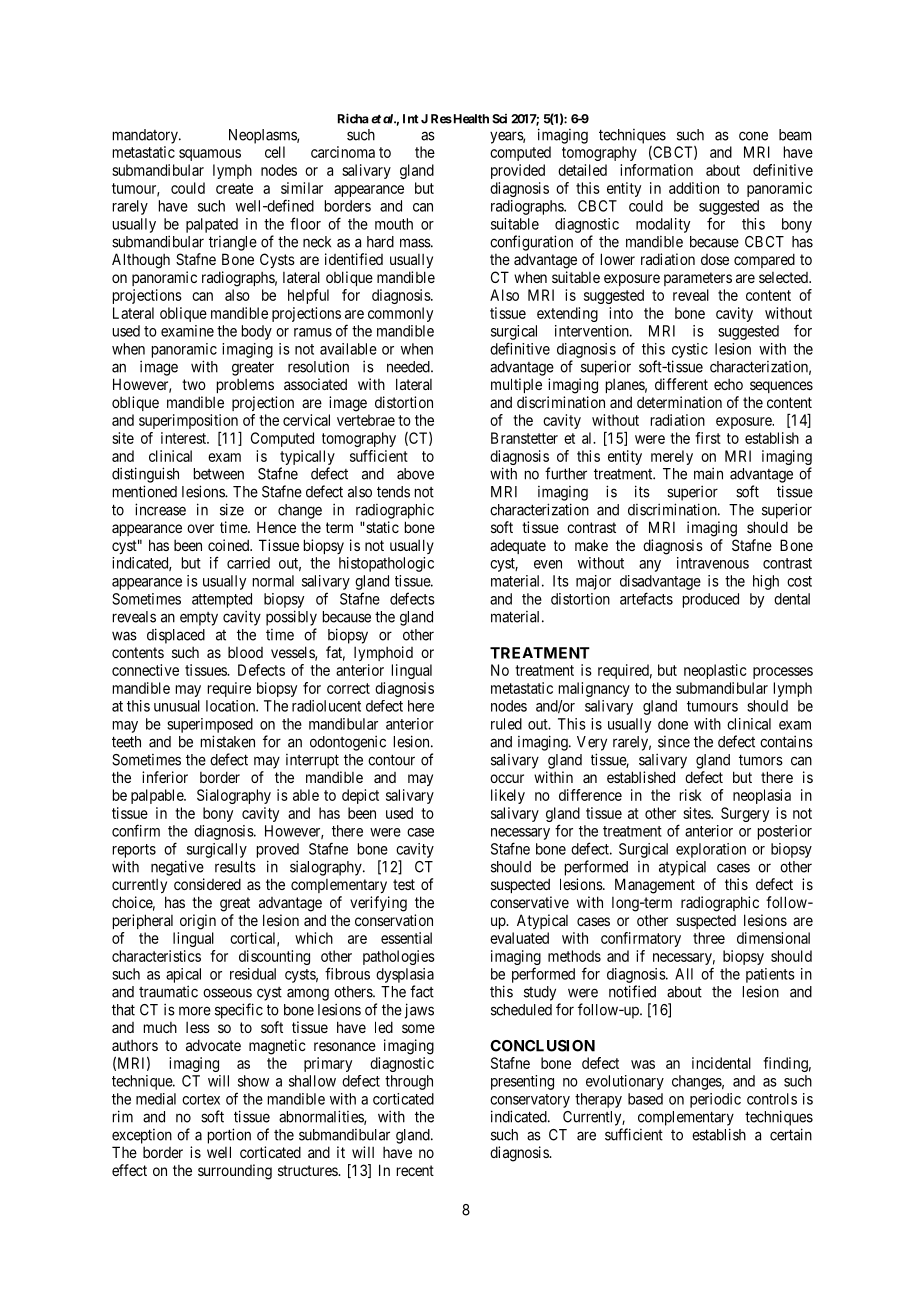  Describe the element at coordinates (165, 777) in the screenshot. I see `inferior` at that location.
